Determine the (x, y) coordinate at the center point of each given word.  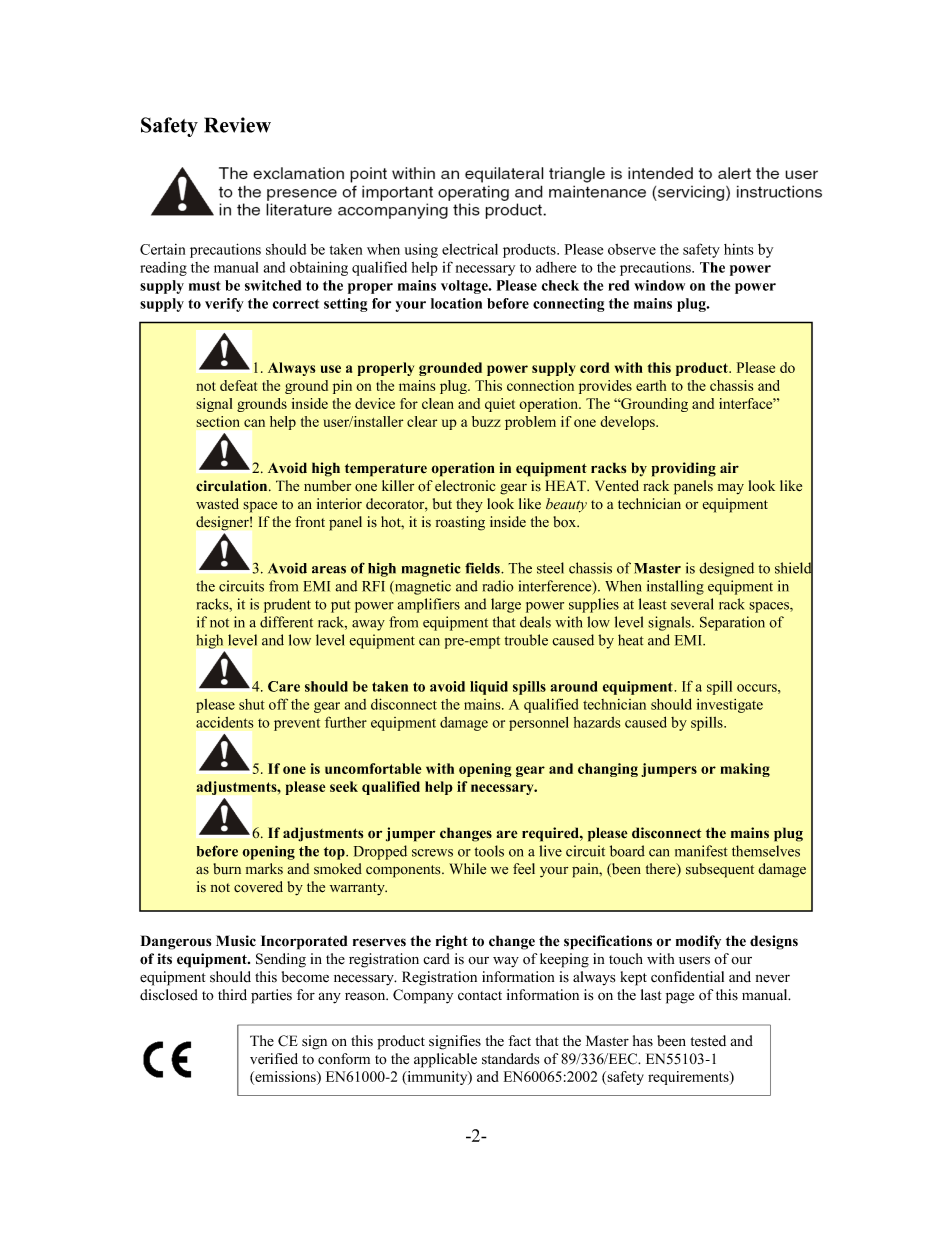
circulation (233, 486)
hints (739, 249)
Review (237, 125)
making (745, 770)
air (729, 467)
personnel (539, 723)
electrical (470, 249)
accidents (225, 722)
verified (274, 1059)
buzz (486, 421)
